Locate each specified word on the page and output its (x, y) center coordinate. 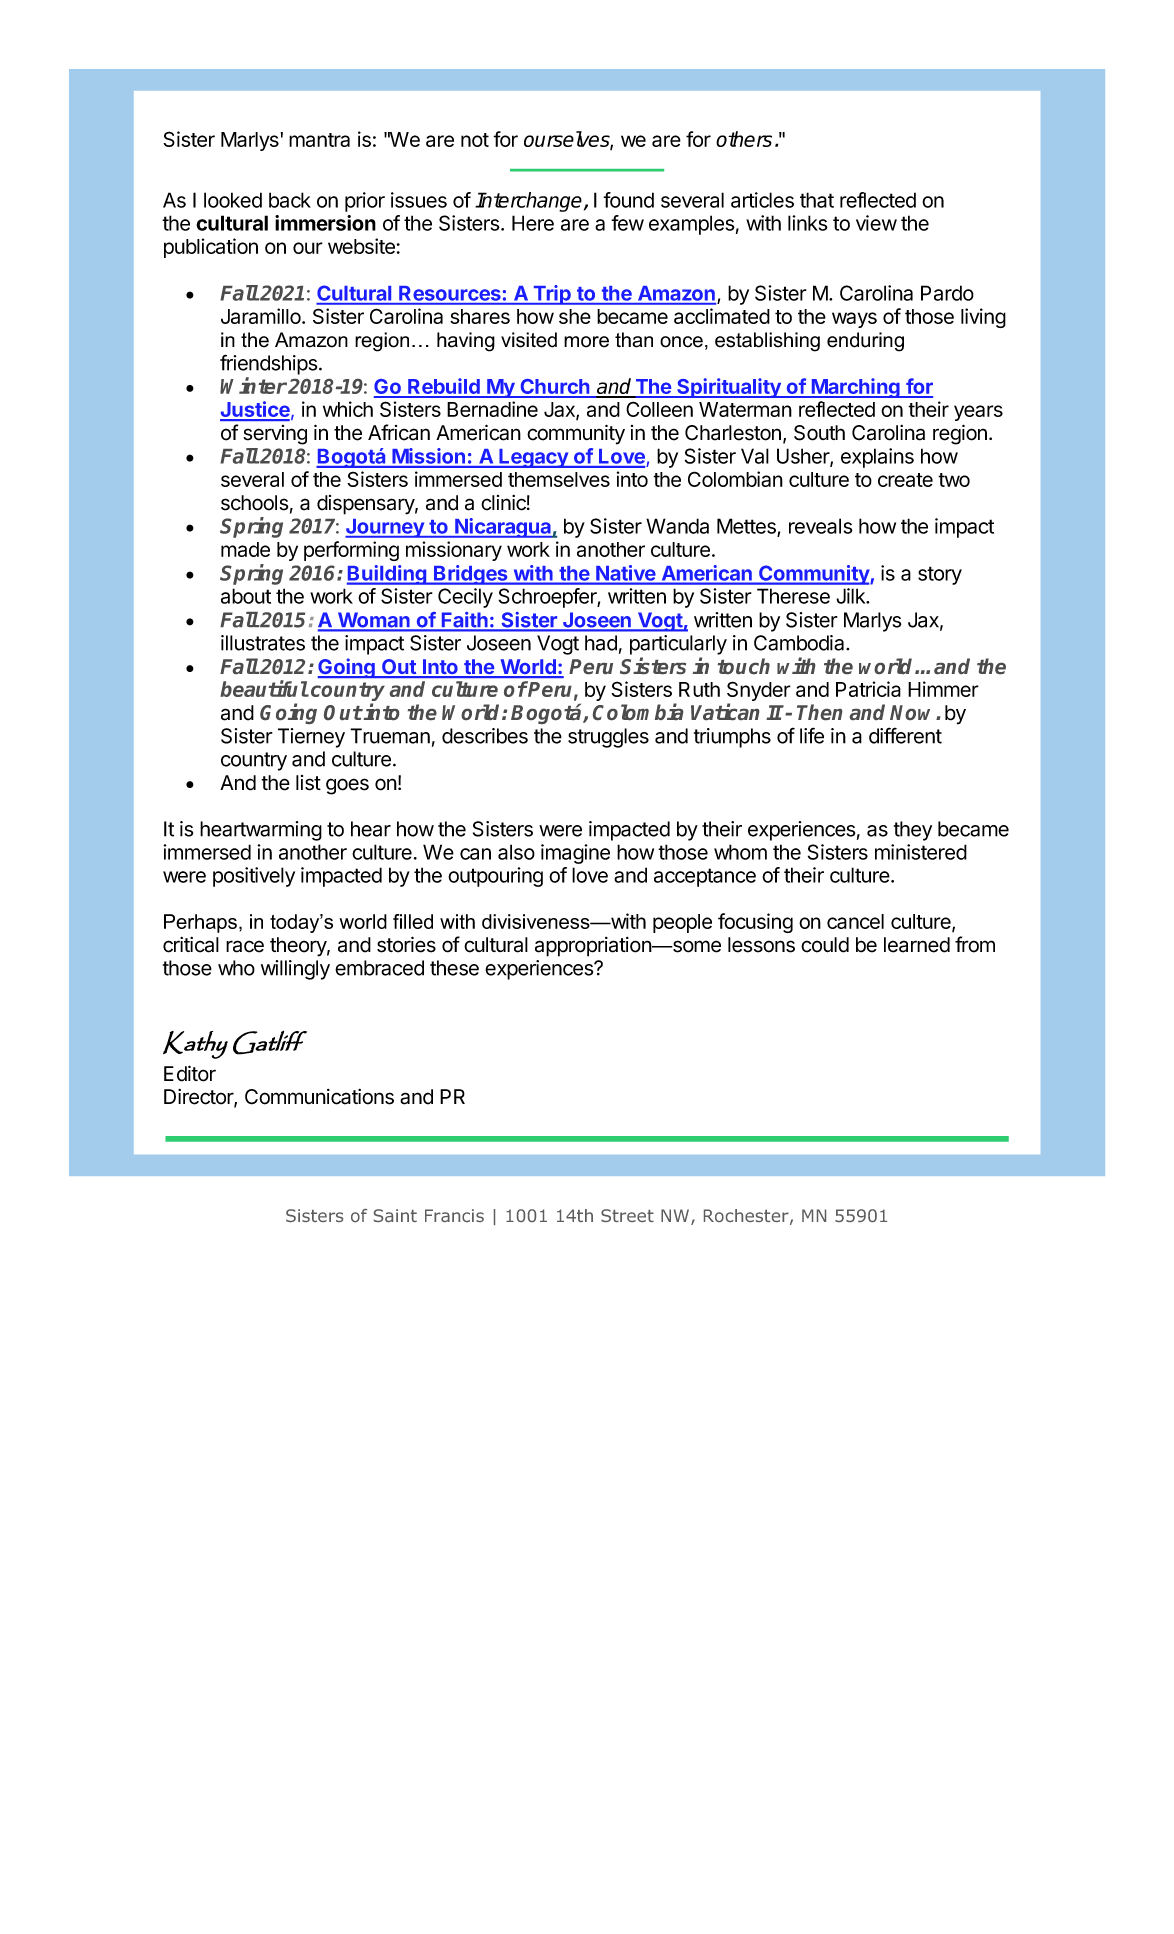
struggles (608, 738)
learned (917, 945)
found (628, 200)
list (308, 783)
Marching (856, 388)
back (290, 200)
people (682, 923)
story (940, 575)
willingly (295, 970)
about (246, 596)
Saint (395, 1215)
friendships (268, 364)
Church (555, 388)
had (601, 643)
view (876, 223)
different (905, 735)
